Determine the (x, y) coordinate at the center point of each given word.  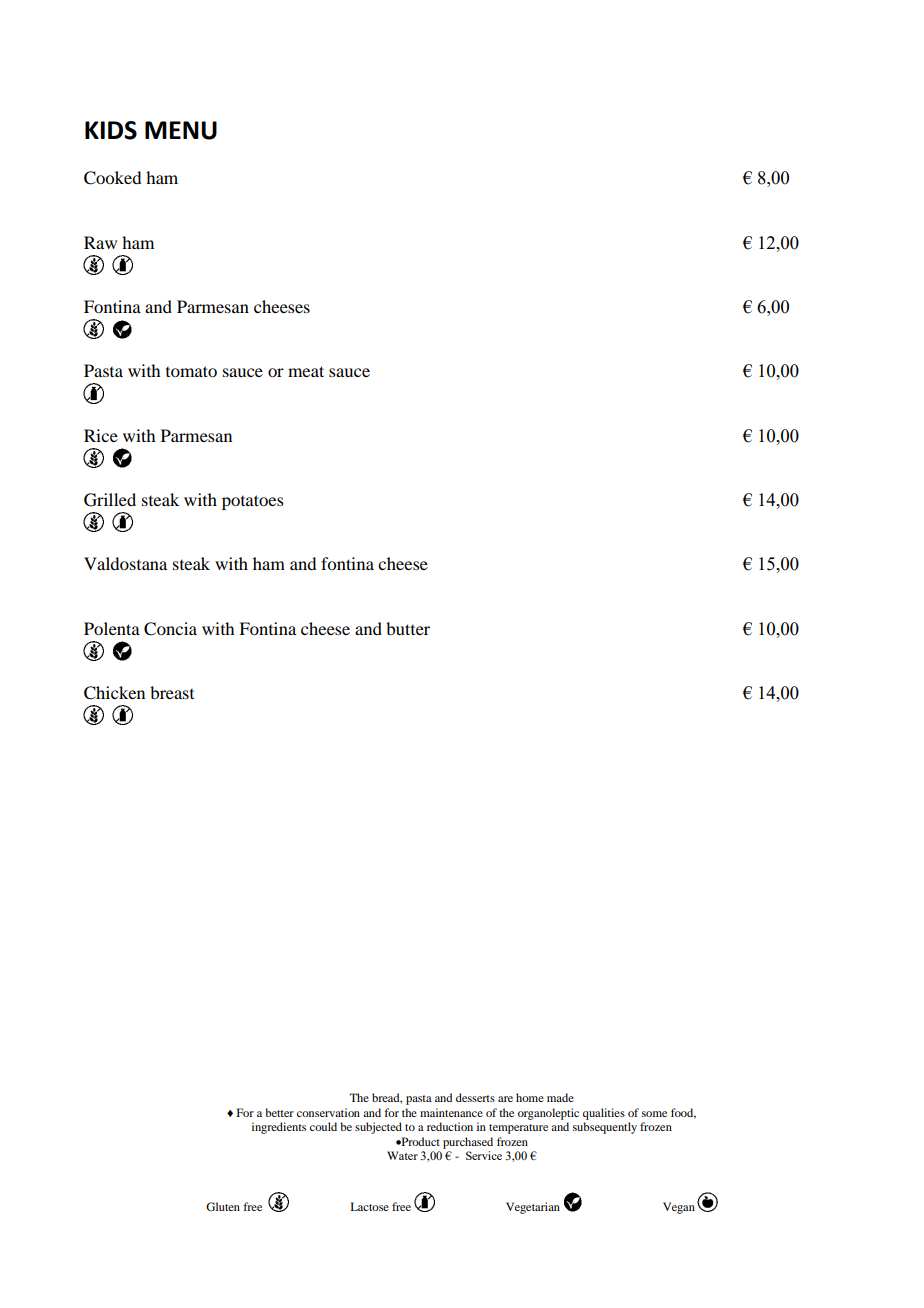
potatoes (253, 502)
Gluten (223, 1206)
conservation (328, 1112)
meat (306, 371)
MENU (181, 130)
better (279, 1112)
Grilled (110, 500)
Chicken (114, 693)
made (560, 1097)
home (530, 1097)
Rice (101, 435)
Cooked (112, 178)
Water (402, 1155)
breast (172, 692)
